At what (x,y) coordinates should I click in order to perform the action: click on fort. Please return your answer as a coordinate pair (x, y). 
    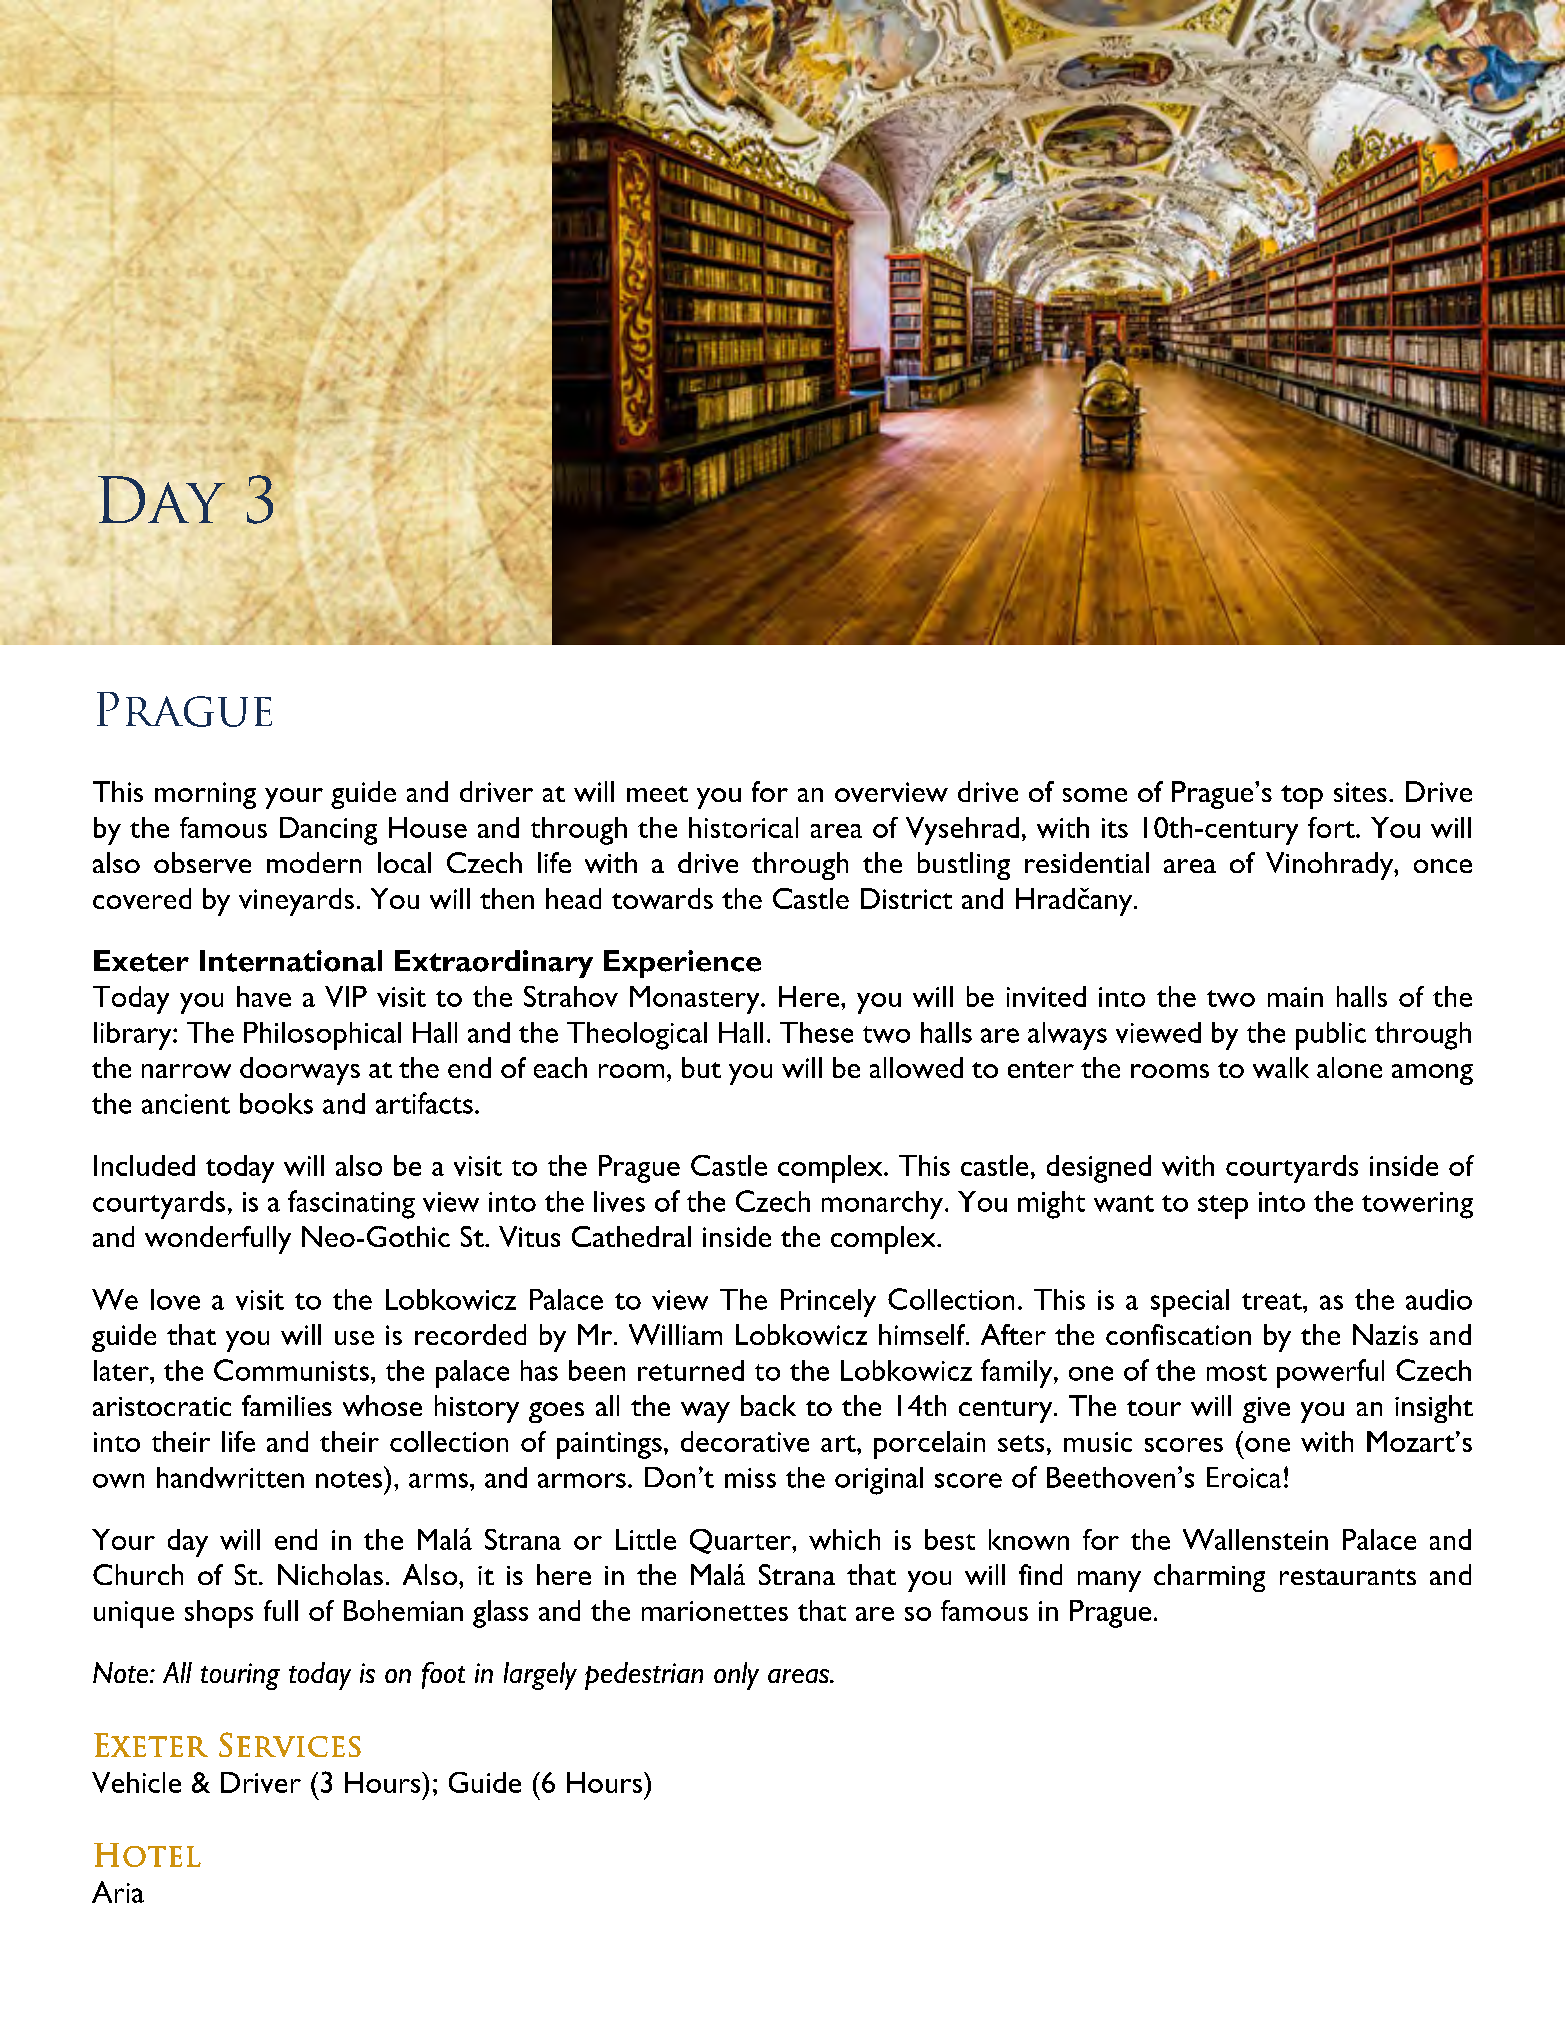
    Looking at the image, I should click on (1332, 827).
